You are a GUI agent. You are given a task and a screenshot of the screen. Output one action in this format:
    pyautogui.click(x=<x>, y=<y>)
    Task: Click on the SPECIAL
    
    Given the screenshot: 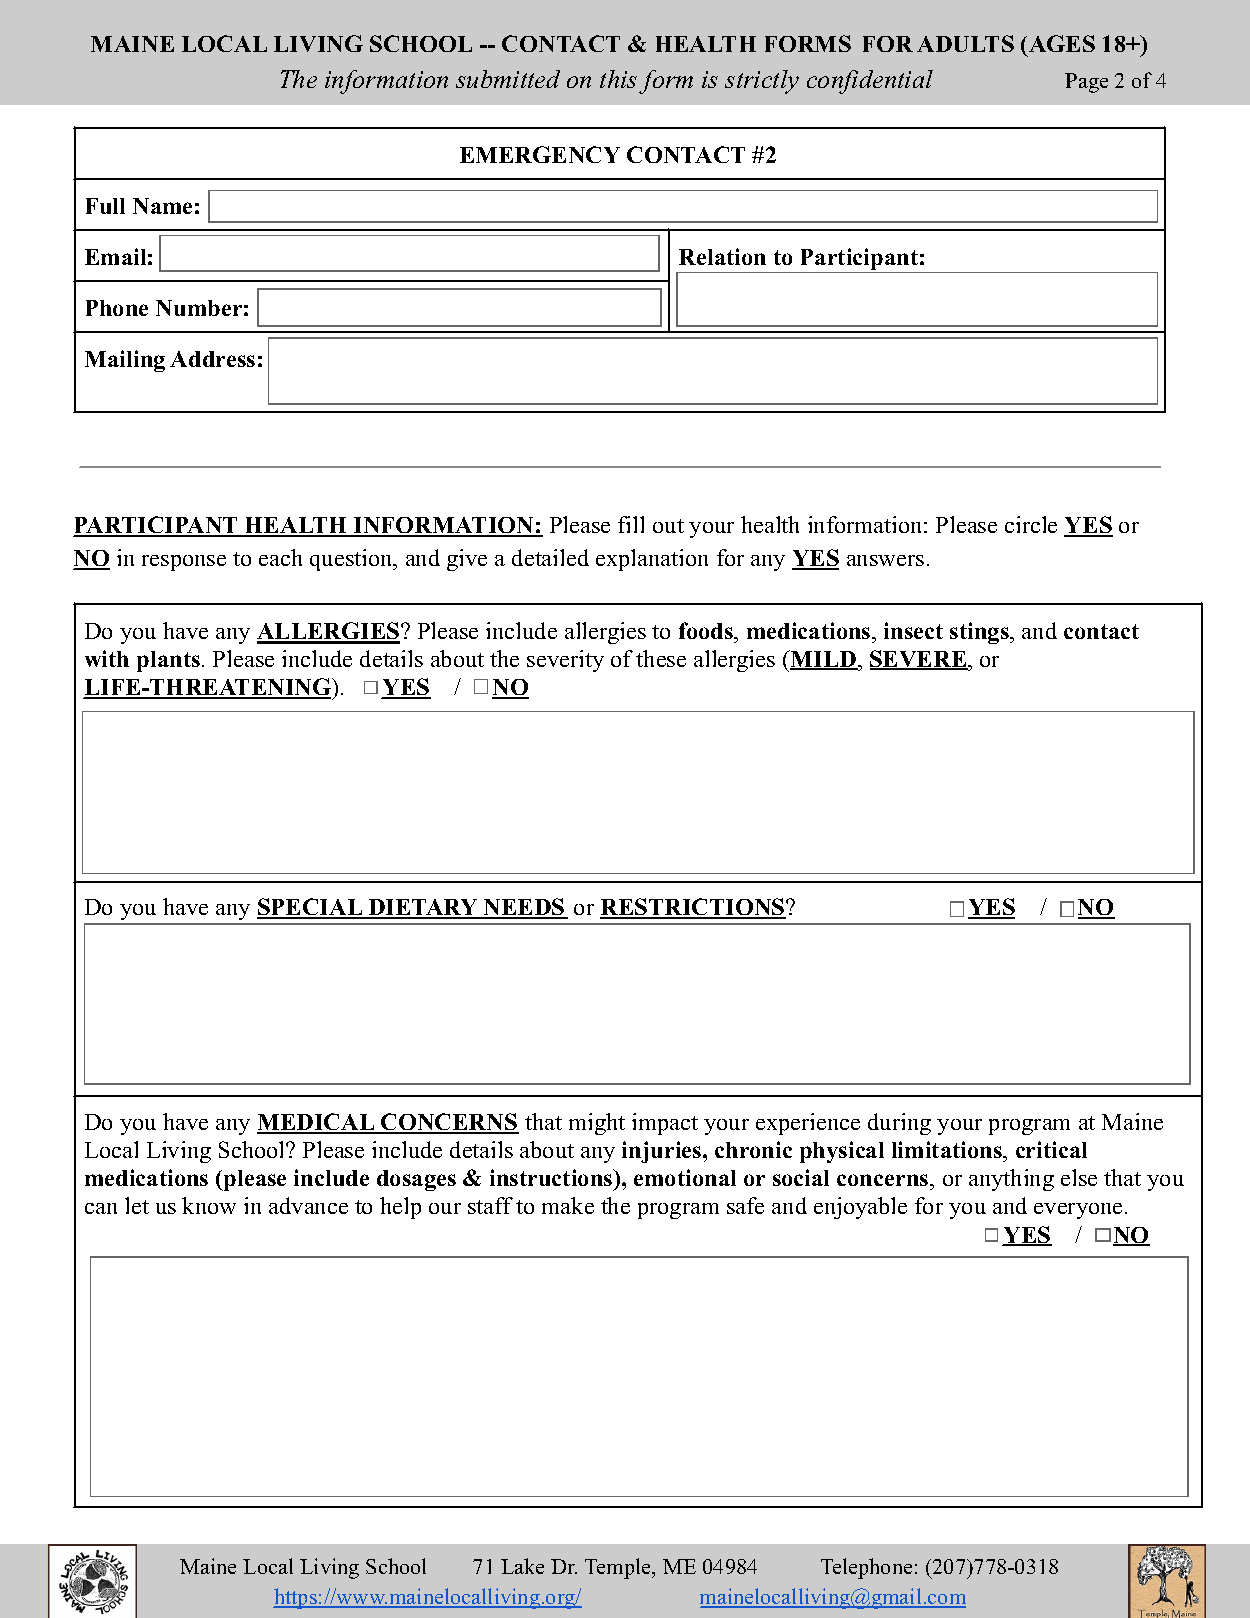 What is the action you would take?
    pyautogui.click(x=311, y=908)
